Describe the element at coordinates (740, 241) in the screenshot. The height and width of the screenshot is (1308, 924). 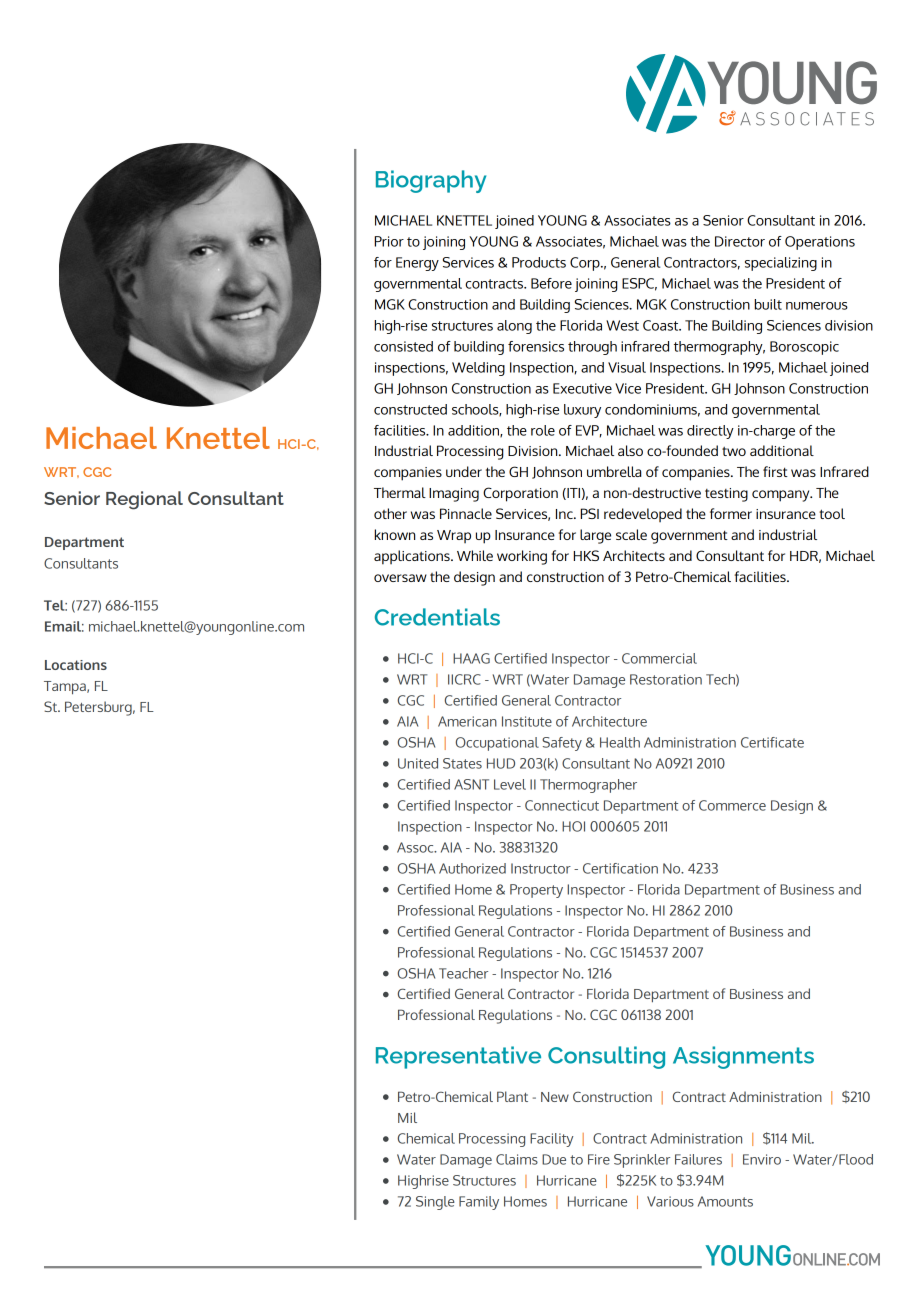
I see `Director` at that location.
